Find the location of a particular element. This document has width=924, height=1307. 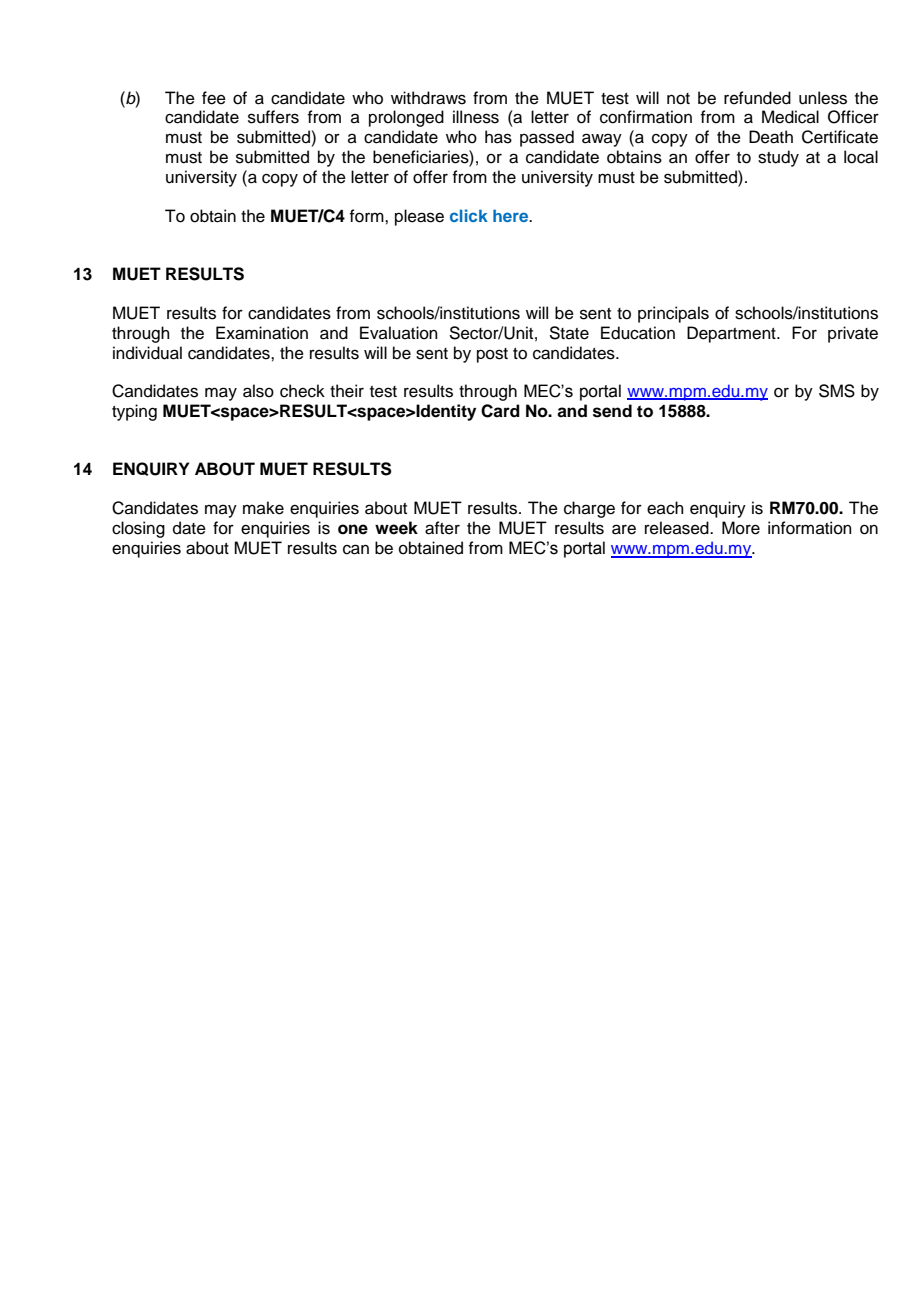

post is located at coordinates (492, 355).
